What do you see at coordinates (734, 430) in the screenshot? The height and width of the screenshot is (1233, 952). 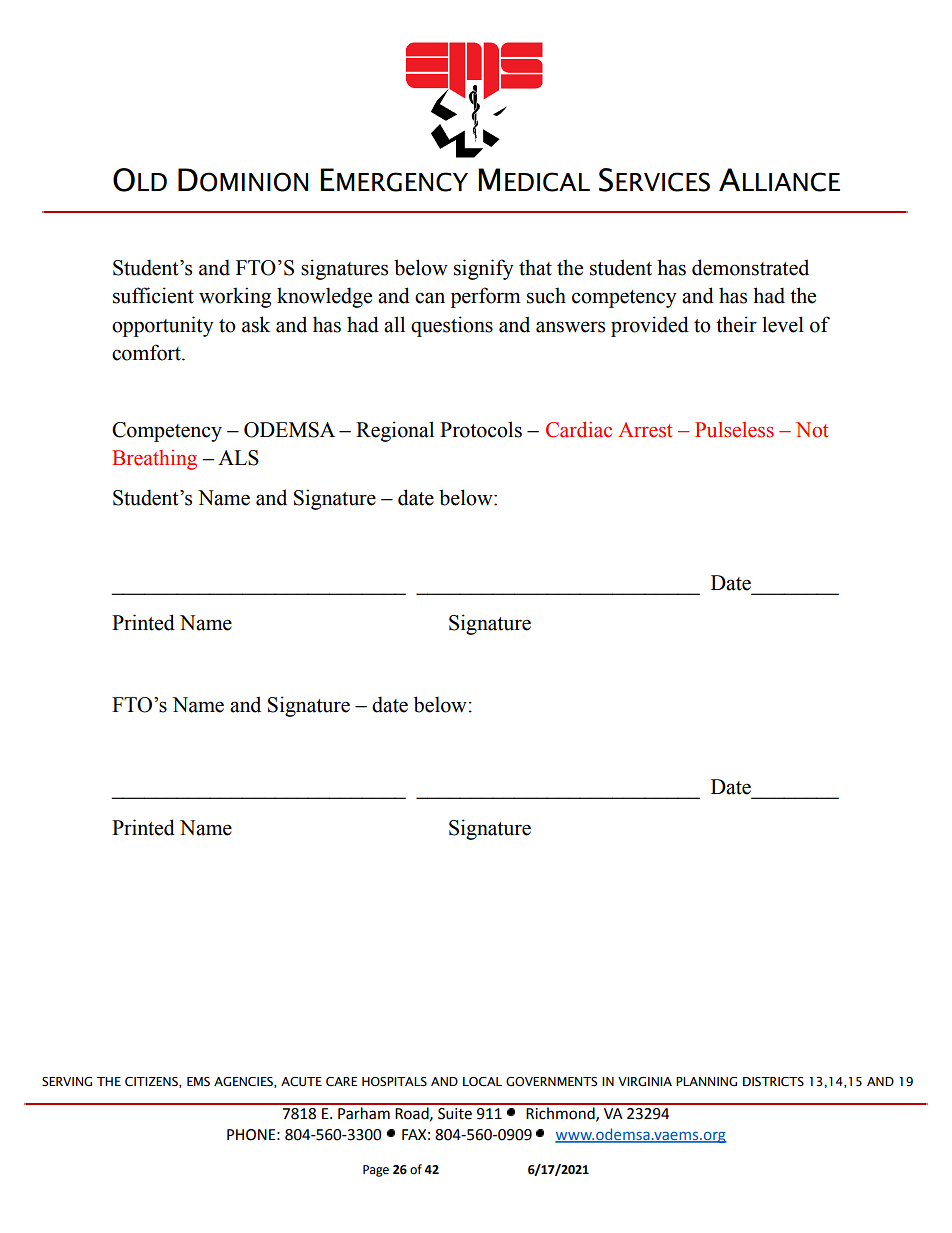 I see `Pulseless` at bounding box center [734, 430].
